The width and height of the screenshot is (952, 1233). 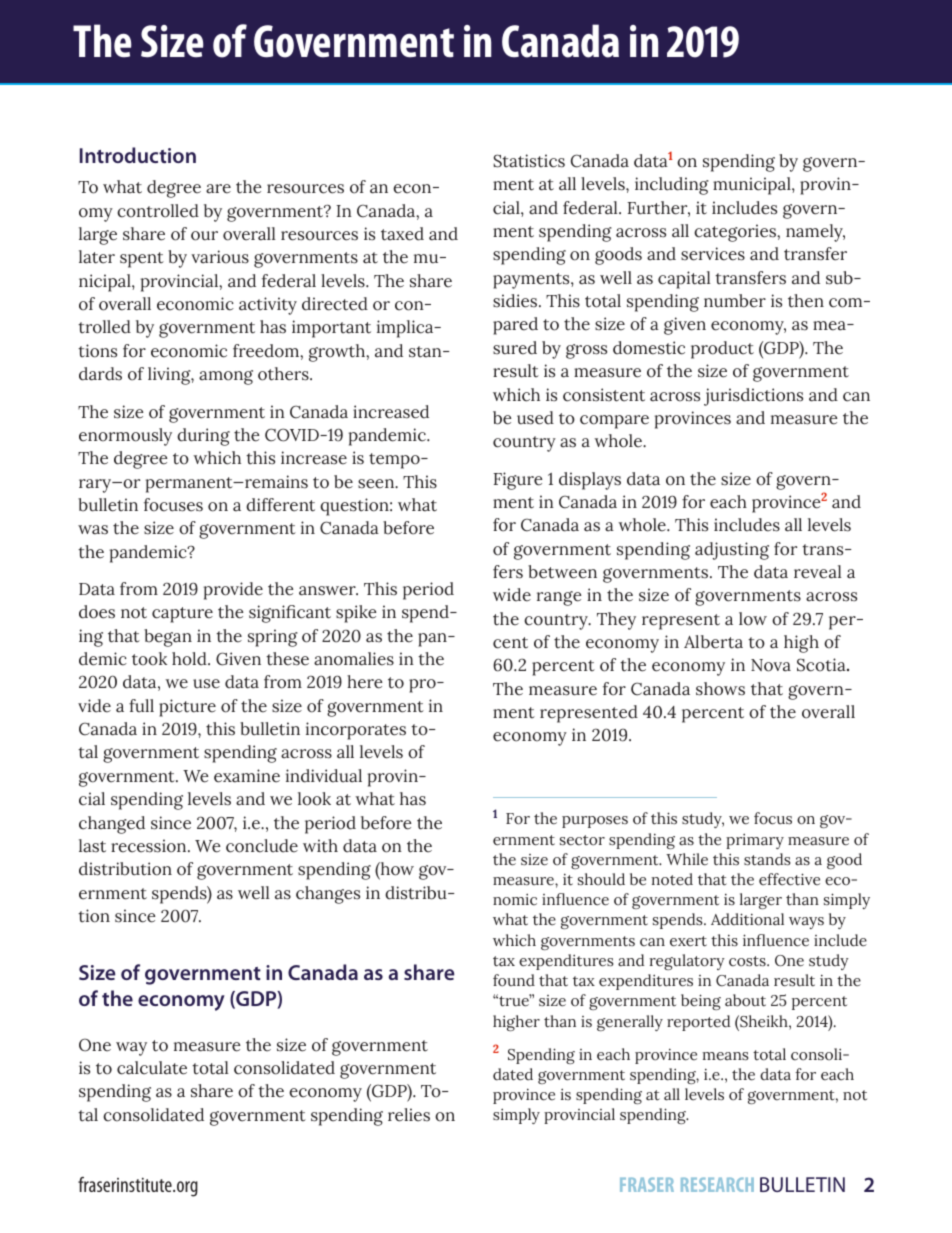 What do you see at coordinates (220, 257) in the screenshot?
I see `various` at bounding box center [220, 257].
